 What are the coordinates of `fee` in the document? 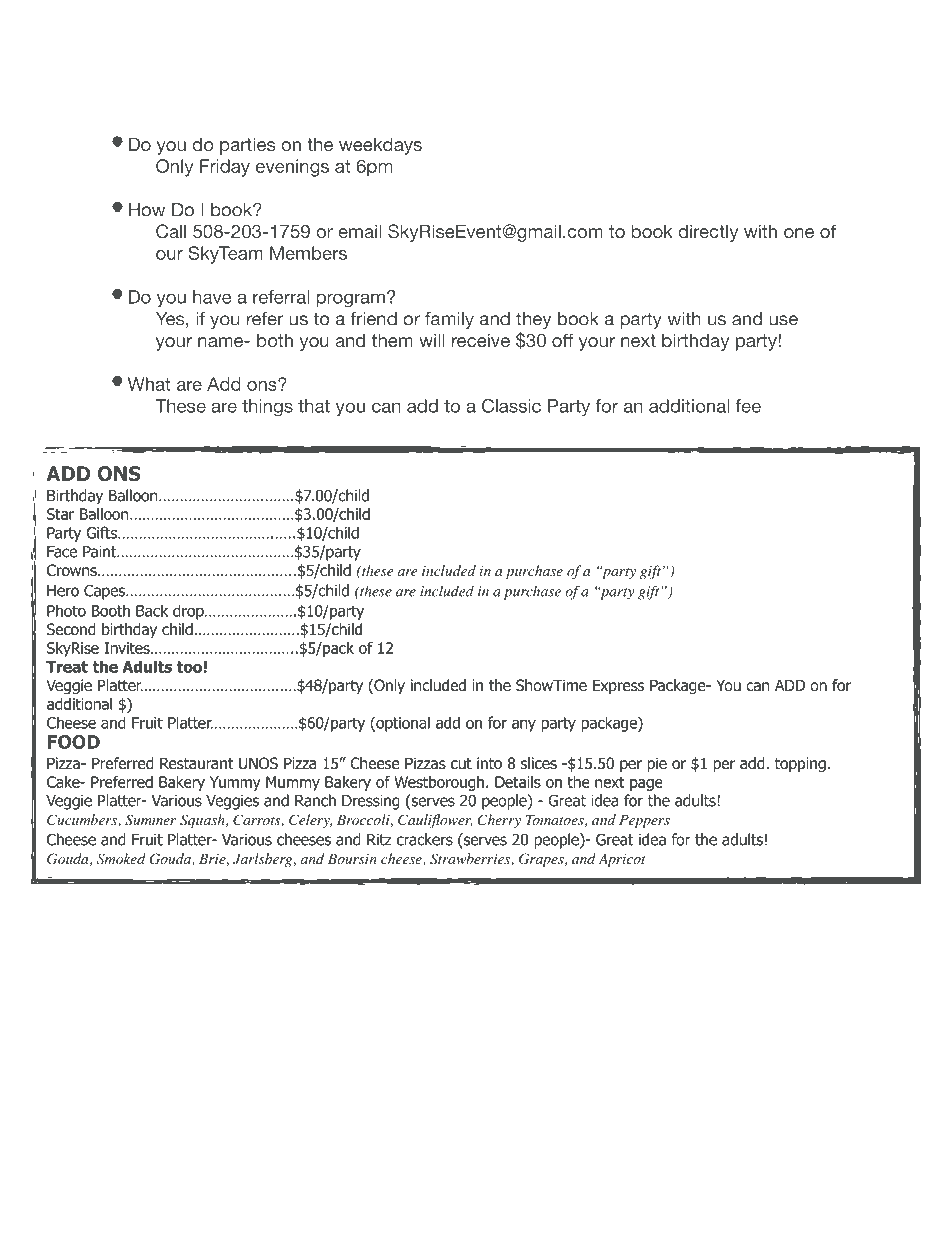 It's located at (748, 406).
